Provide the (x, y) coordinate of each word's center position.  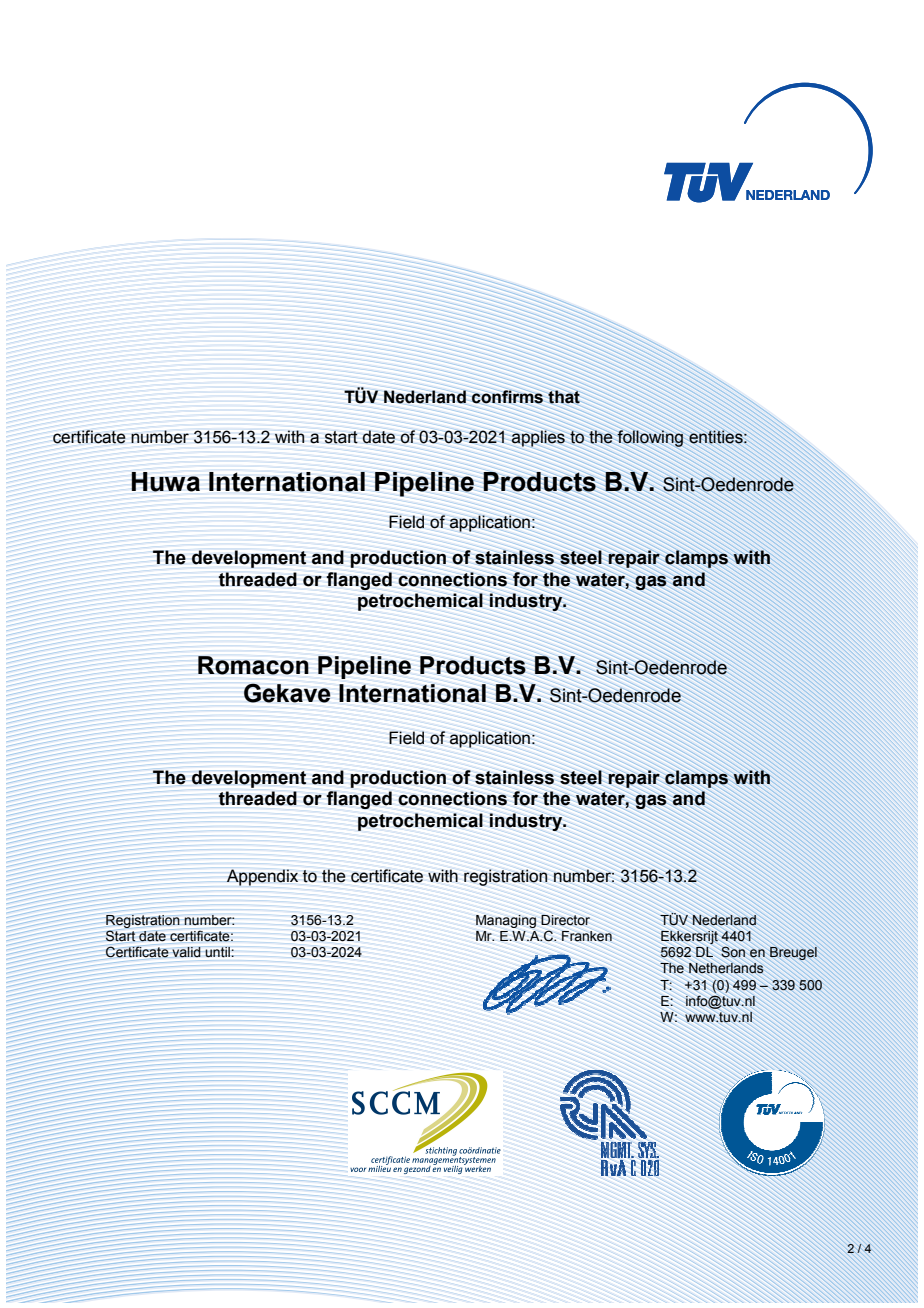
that (564, 397)
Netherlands (726, 968)
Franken (587, 936)
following (650, 438)
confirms (507, 397)
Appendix (262, 877)
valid (187, 952)
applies (538, 438)
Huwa (165, 482)
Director (565, 920)
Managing (506, 921)
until (218, 952)
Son (733, 952)
